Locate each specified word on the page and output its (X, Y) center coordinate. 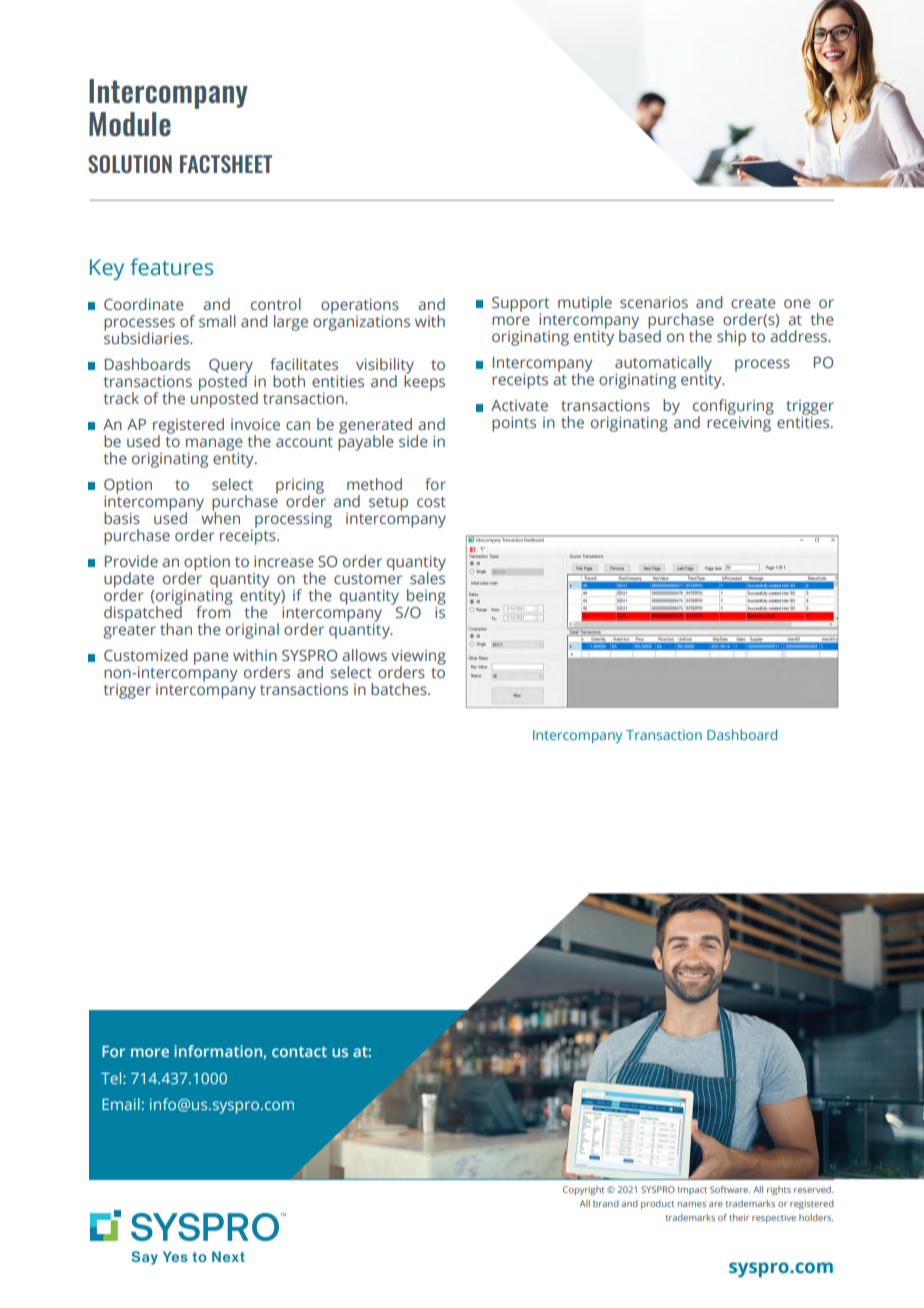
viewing (418, 658)
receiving (739, 423)
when (220, 517)
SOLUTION (130, 164)
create (753, 303)
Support (520, 305)
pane (211, 658)
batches (400, 689)
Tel (112, 1078)
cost (431, 502)
